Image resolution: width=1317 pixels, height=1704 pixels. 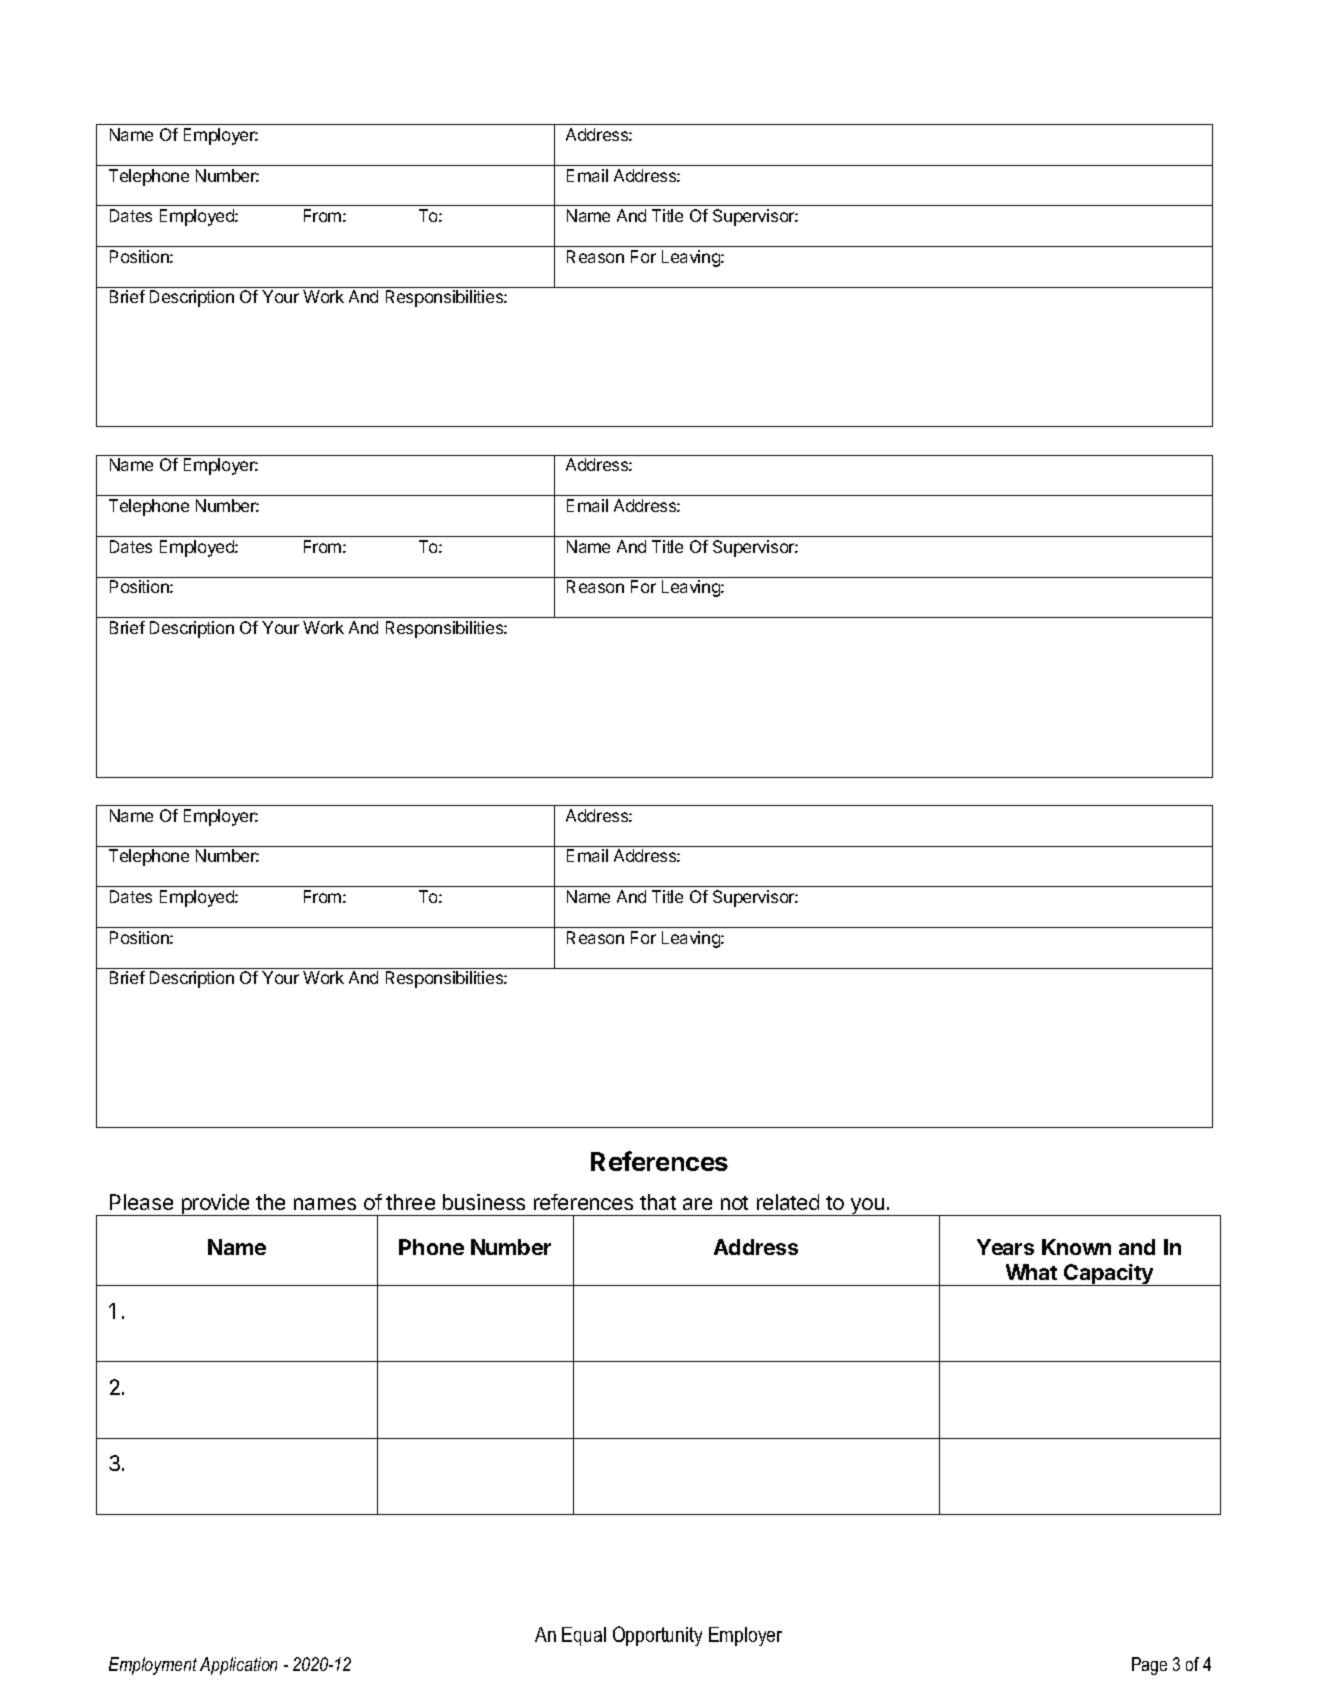 What do you see at coordinates (270, 1202) in the screenshot?
I see `the` at bounding box center [270, 1202].
